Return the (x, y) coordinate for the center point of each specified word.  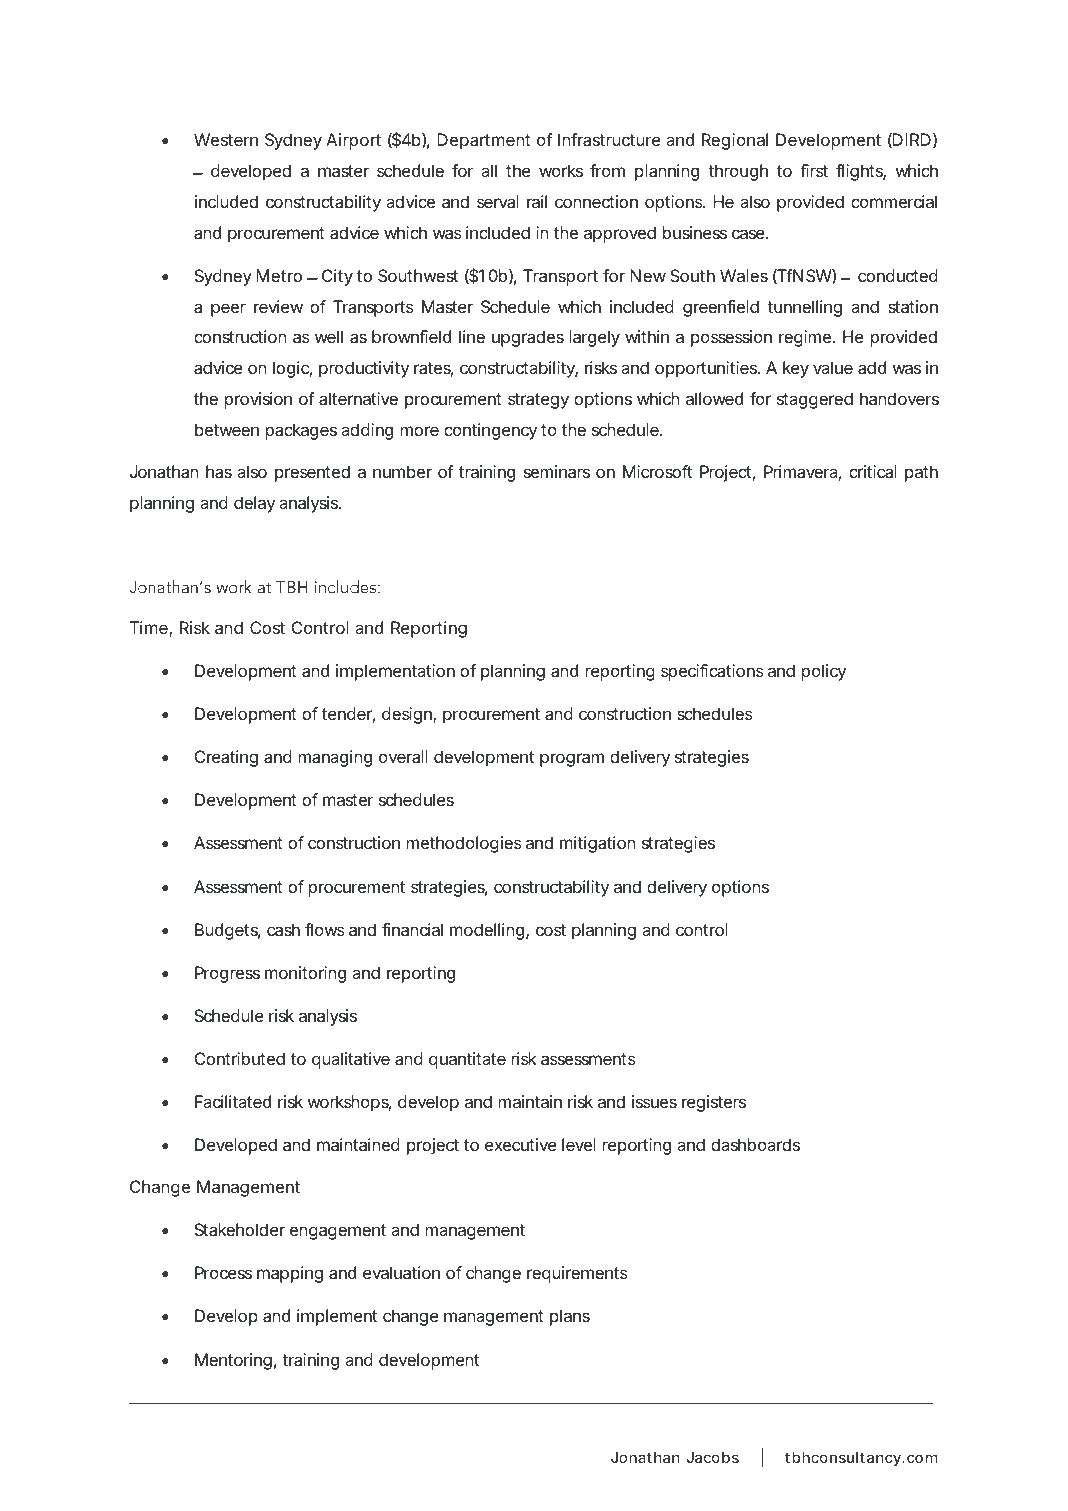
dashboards (755, 1144)
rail (537, 201)
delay (254, 504)
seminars (557, 471)
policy (824, 672)
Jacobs (712, 1457)
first (814, 170)
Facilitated (233, 1101)
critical (873, 471)
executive (521, 1144)
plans (570, 1317)
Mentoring (233, 1361)
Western (226, 139)
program (572, 760)
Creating (226, 758)
